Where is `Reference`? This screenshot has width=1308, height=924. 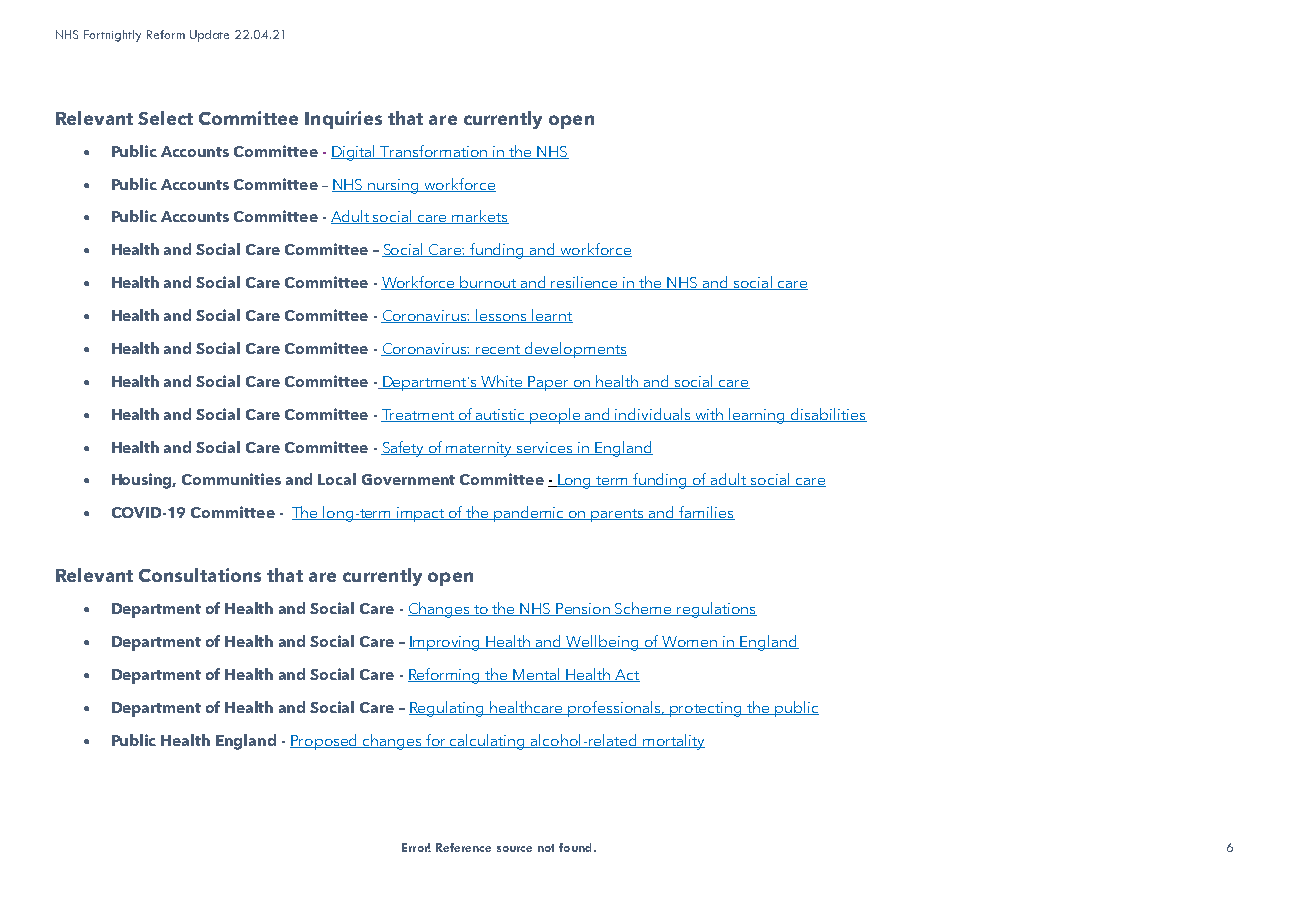
Reference is located at coordinates (463, 847).
